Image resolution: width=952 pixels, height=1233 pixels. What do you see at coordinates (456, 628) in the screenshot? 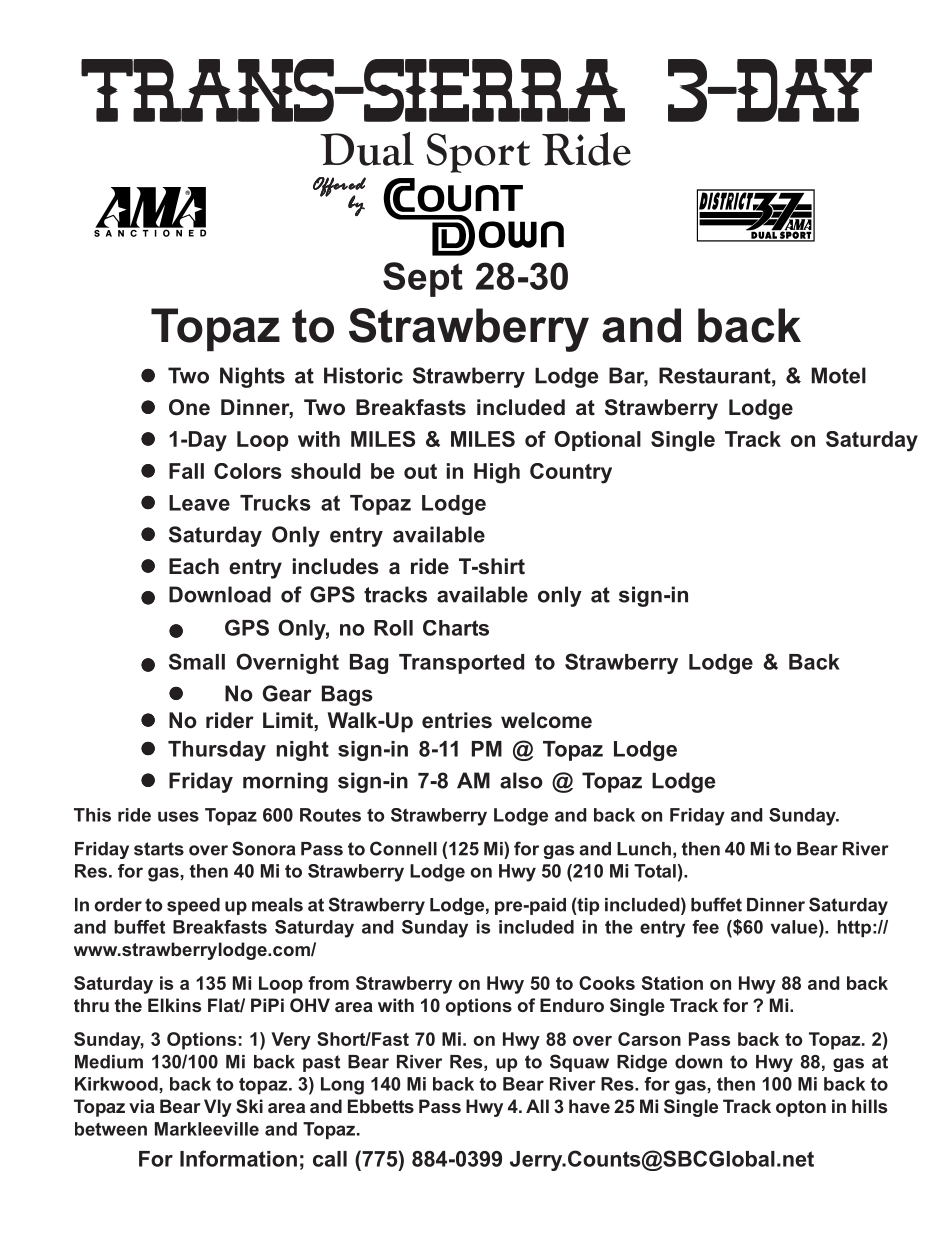
I see `Charts` at bounding box center [456, 628].
